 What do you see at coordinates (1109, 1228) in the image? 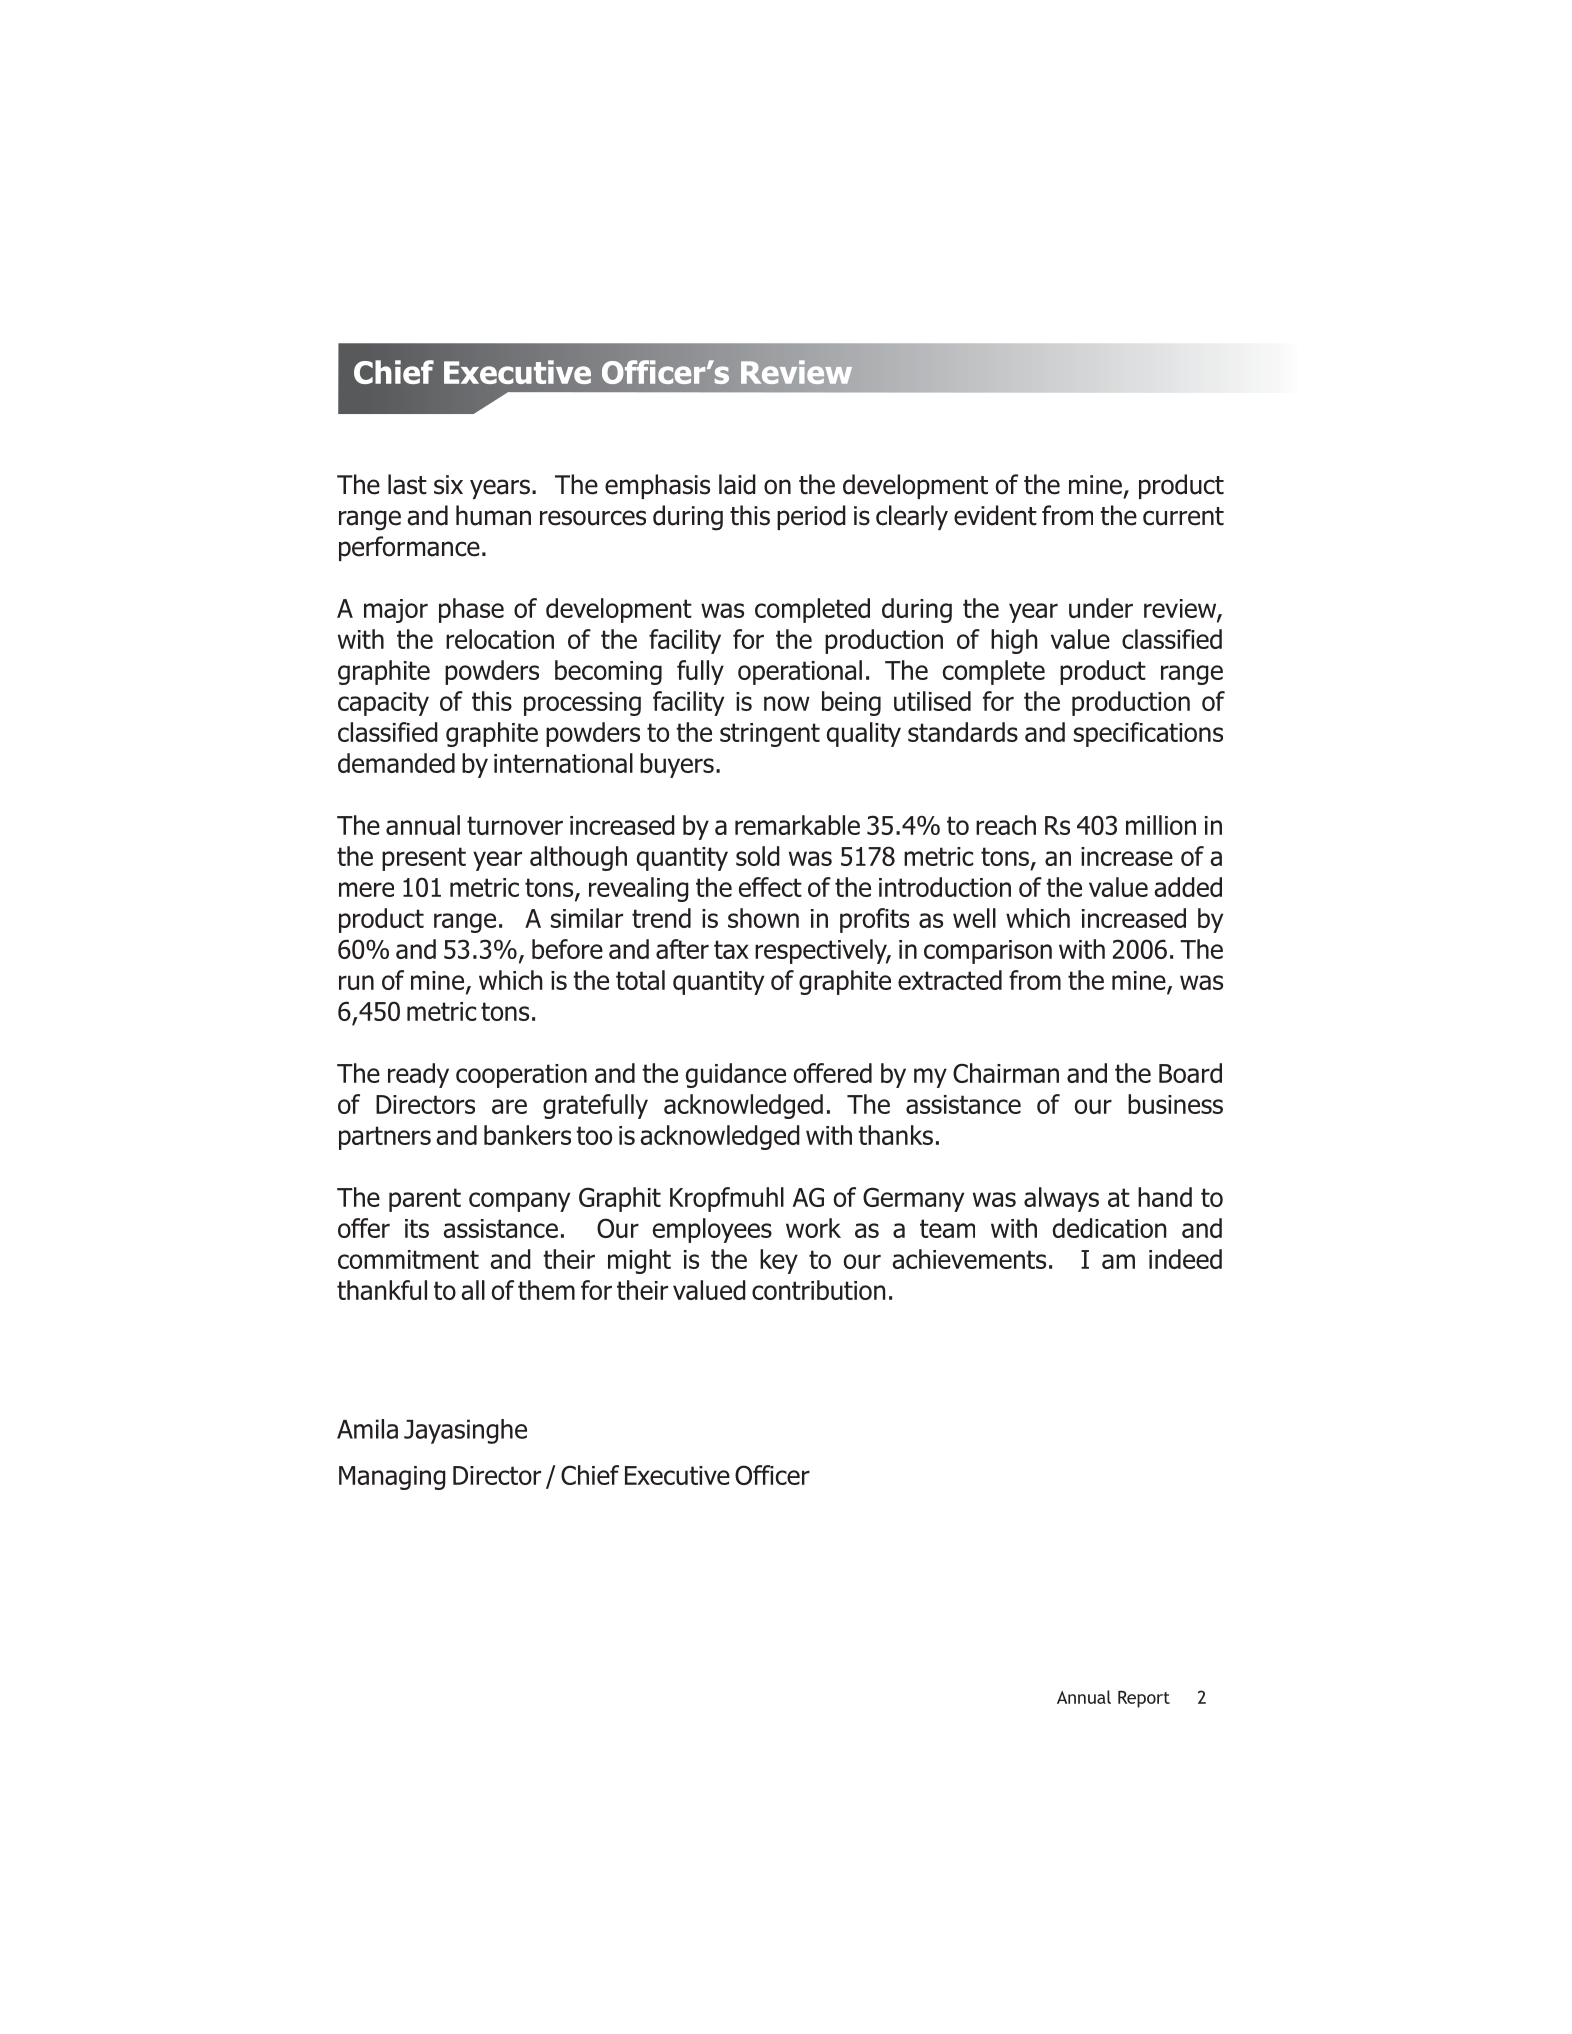
I see `dedication` at bounding box center [1109, 1228].
